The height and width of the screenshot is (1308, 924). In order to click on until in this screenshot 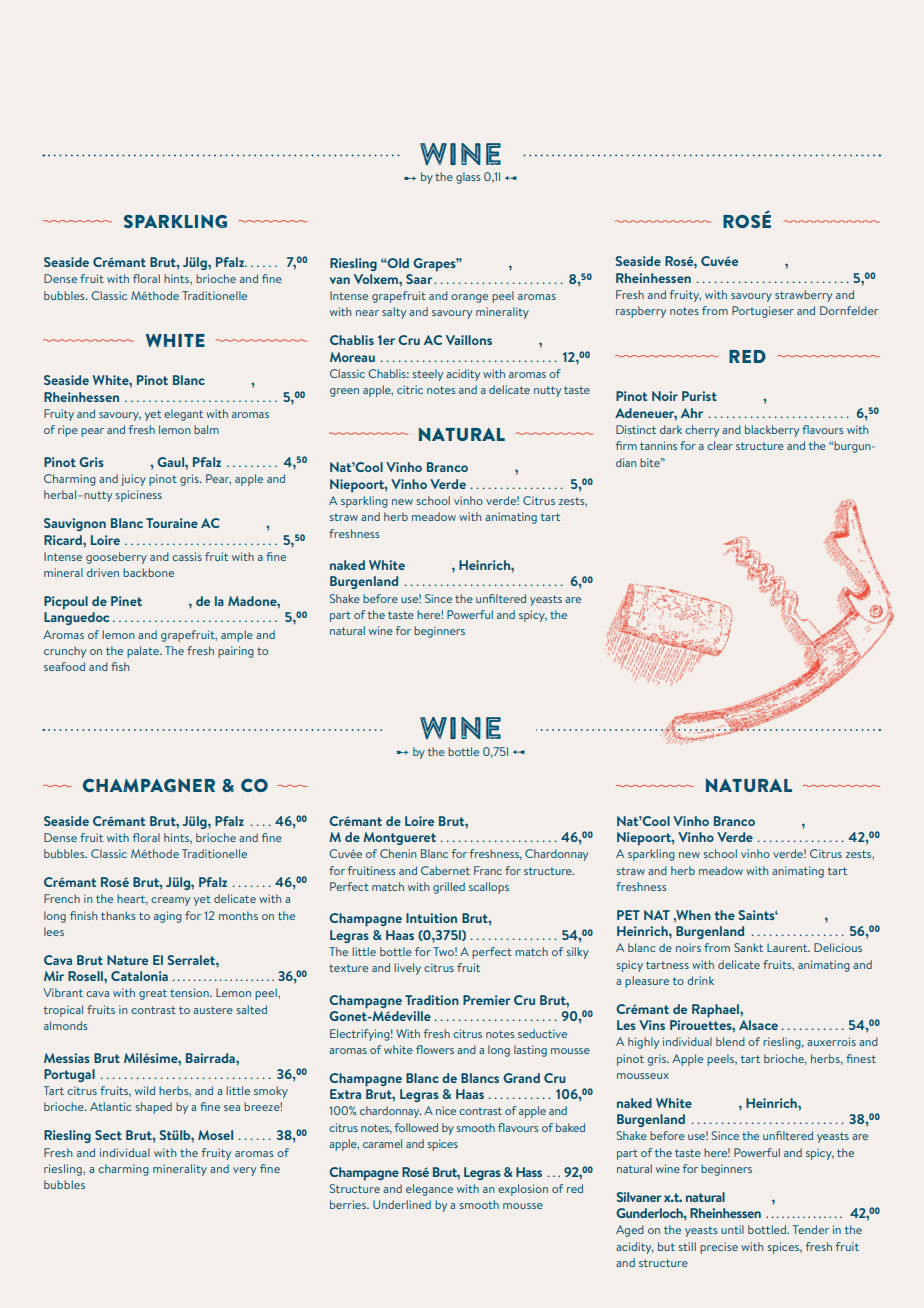, I will do `click(732, 1229)`.
